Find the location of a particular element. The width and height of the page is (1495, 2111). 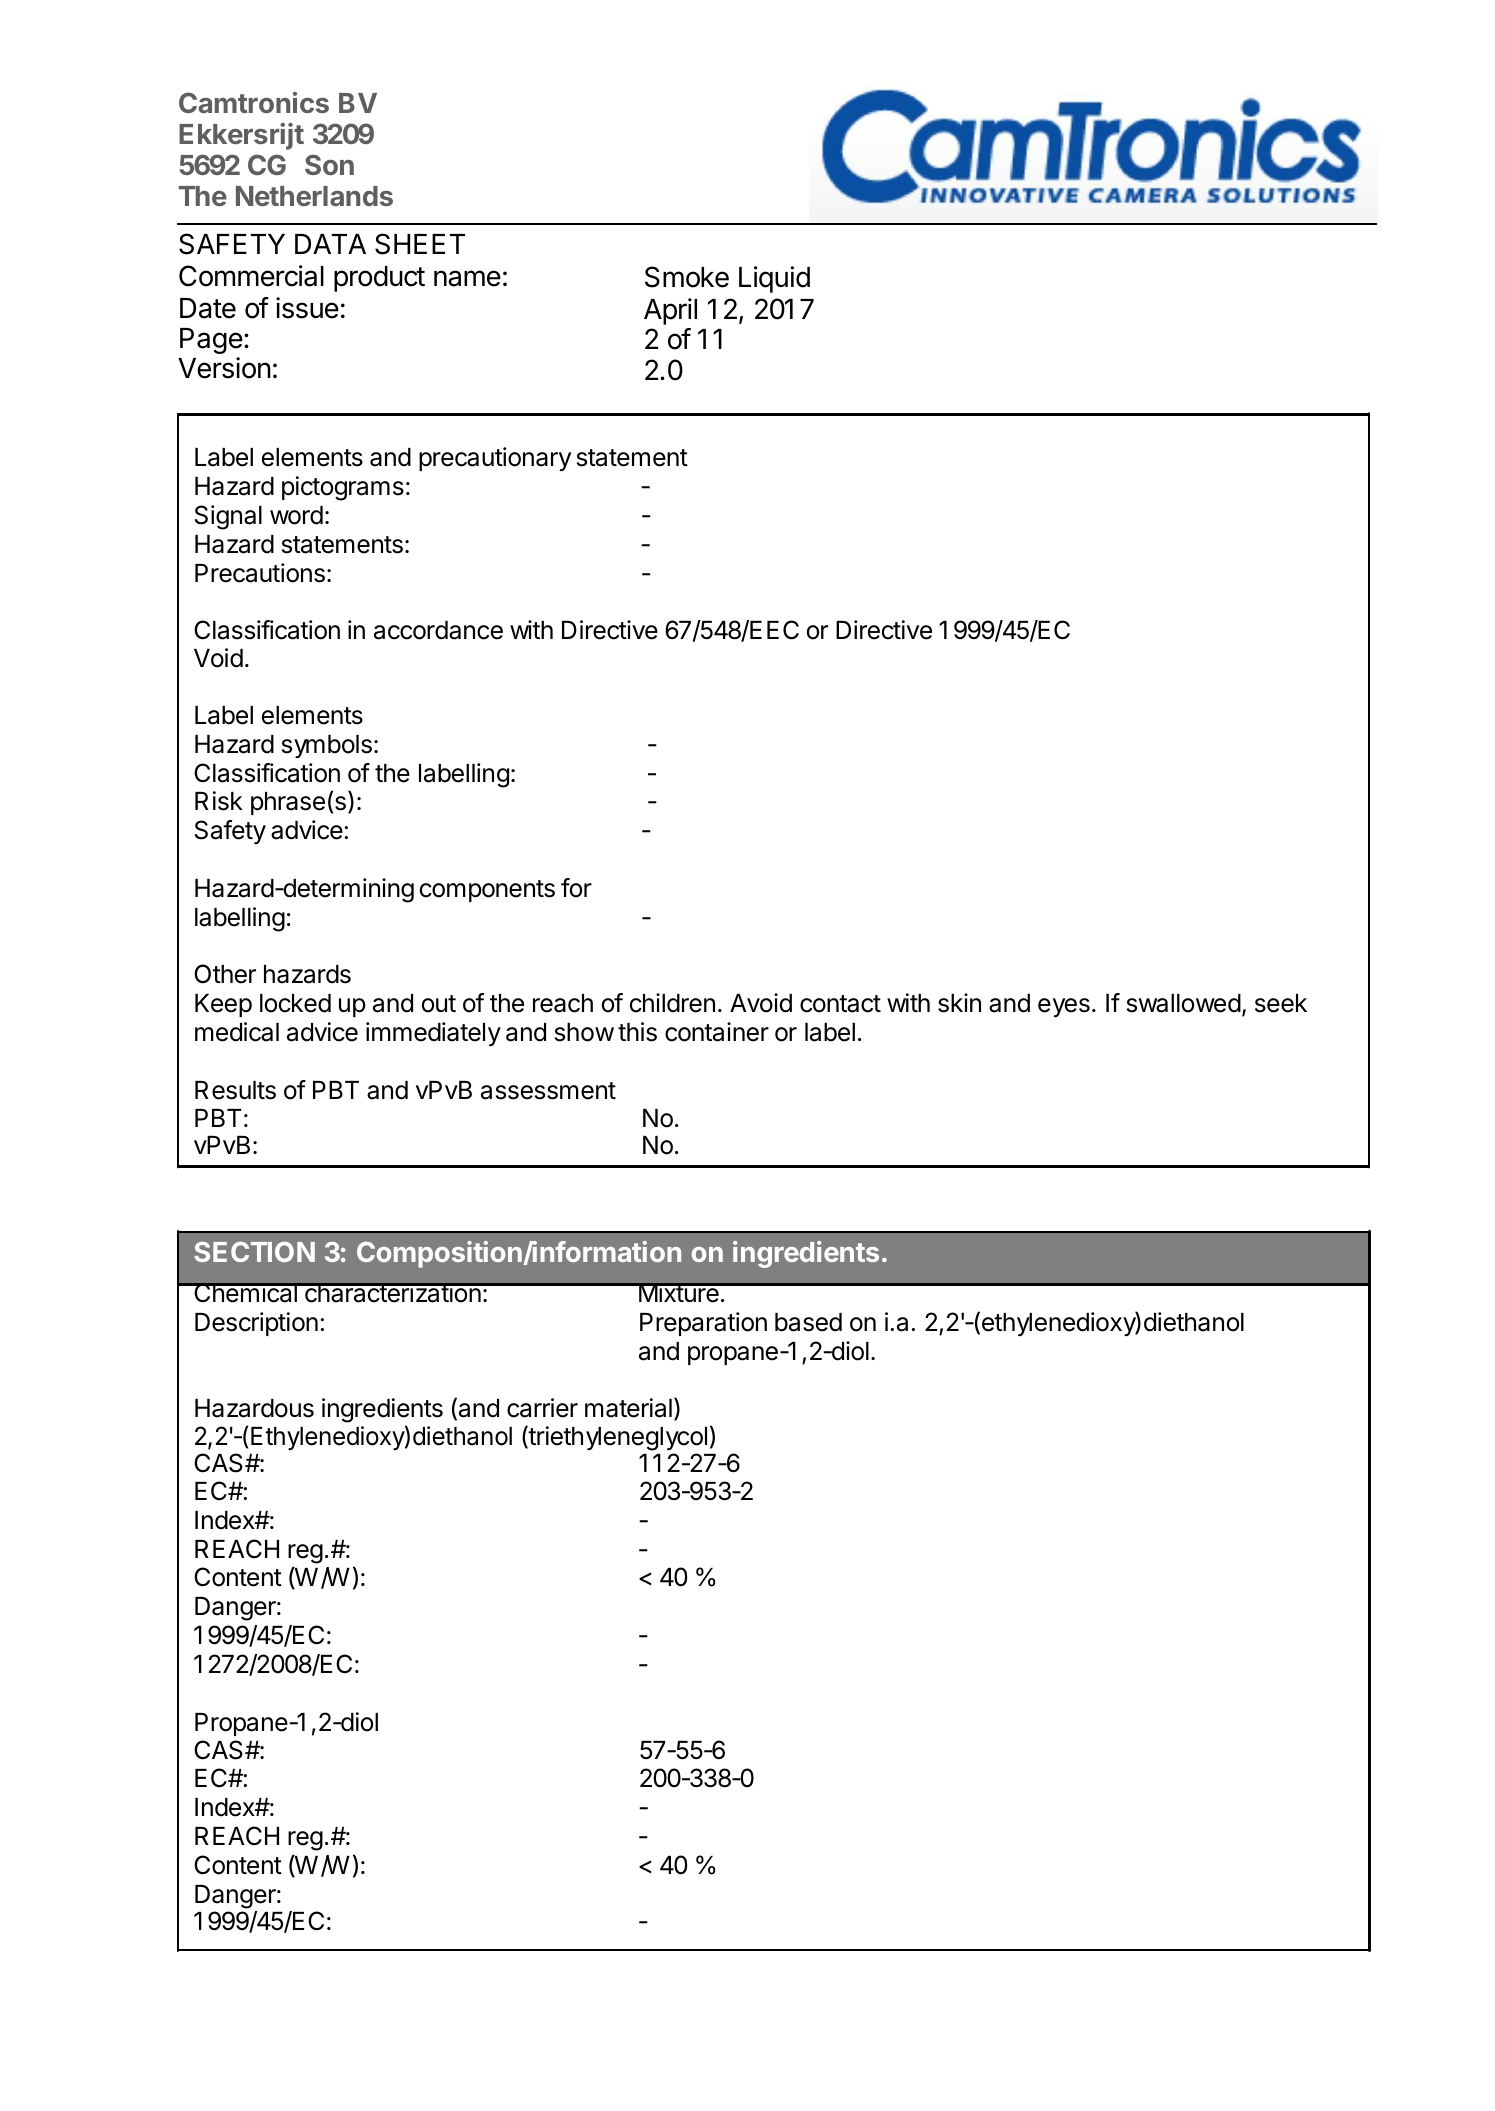

Description is located at coordinates (256, 1324).
